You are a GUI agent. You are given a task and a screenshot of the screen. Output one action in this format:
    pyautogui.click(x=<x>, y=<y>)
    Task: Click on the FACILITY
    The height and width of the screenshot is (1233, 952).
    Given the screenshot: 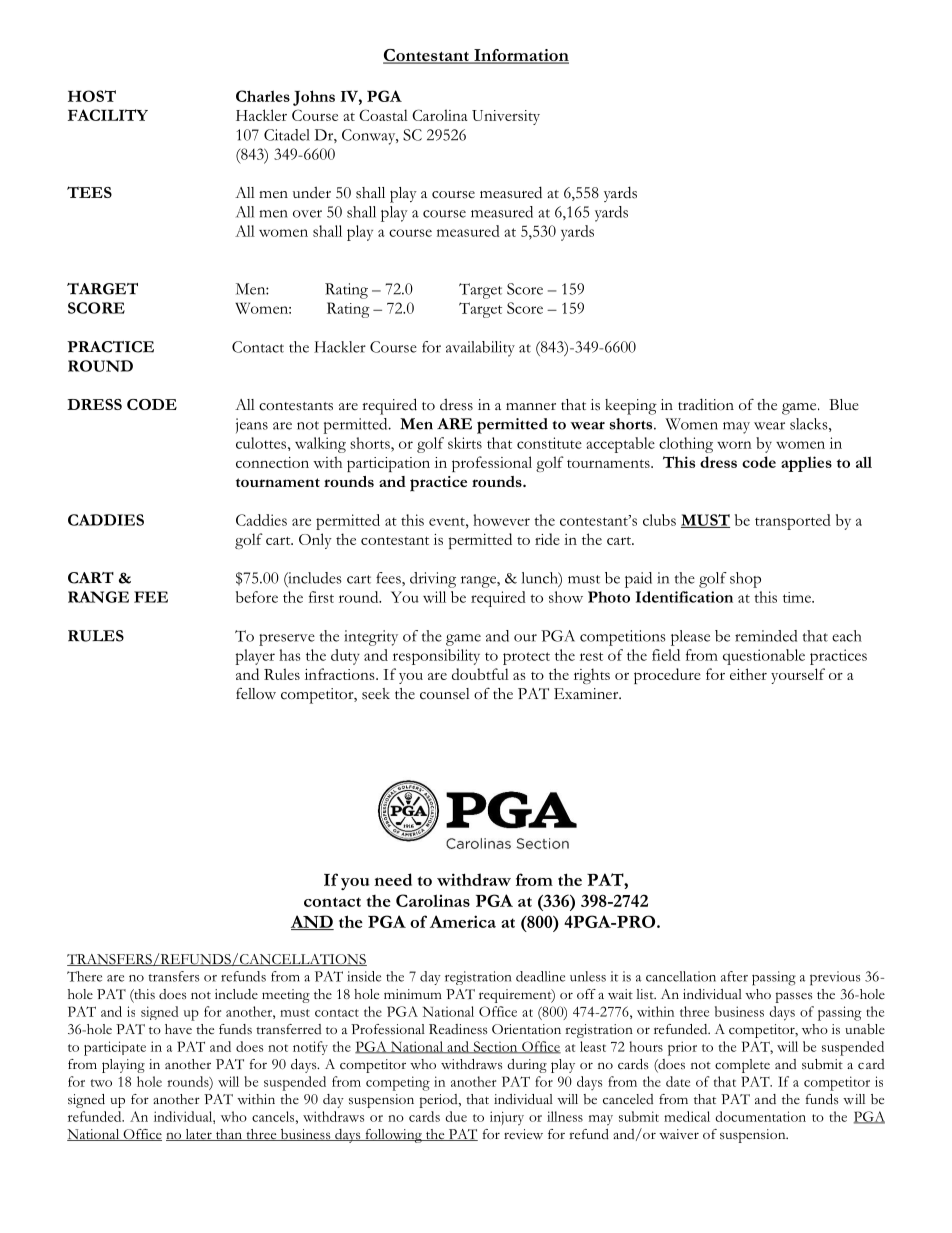 What is the action you would take?
    pyautogui.click(x=108, y=115)
